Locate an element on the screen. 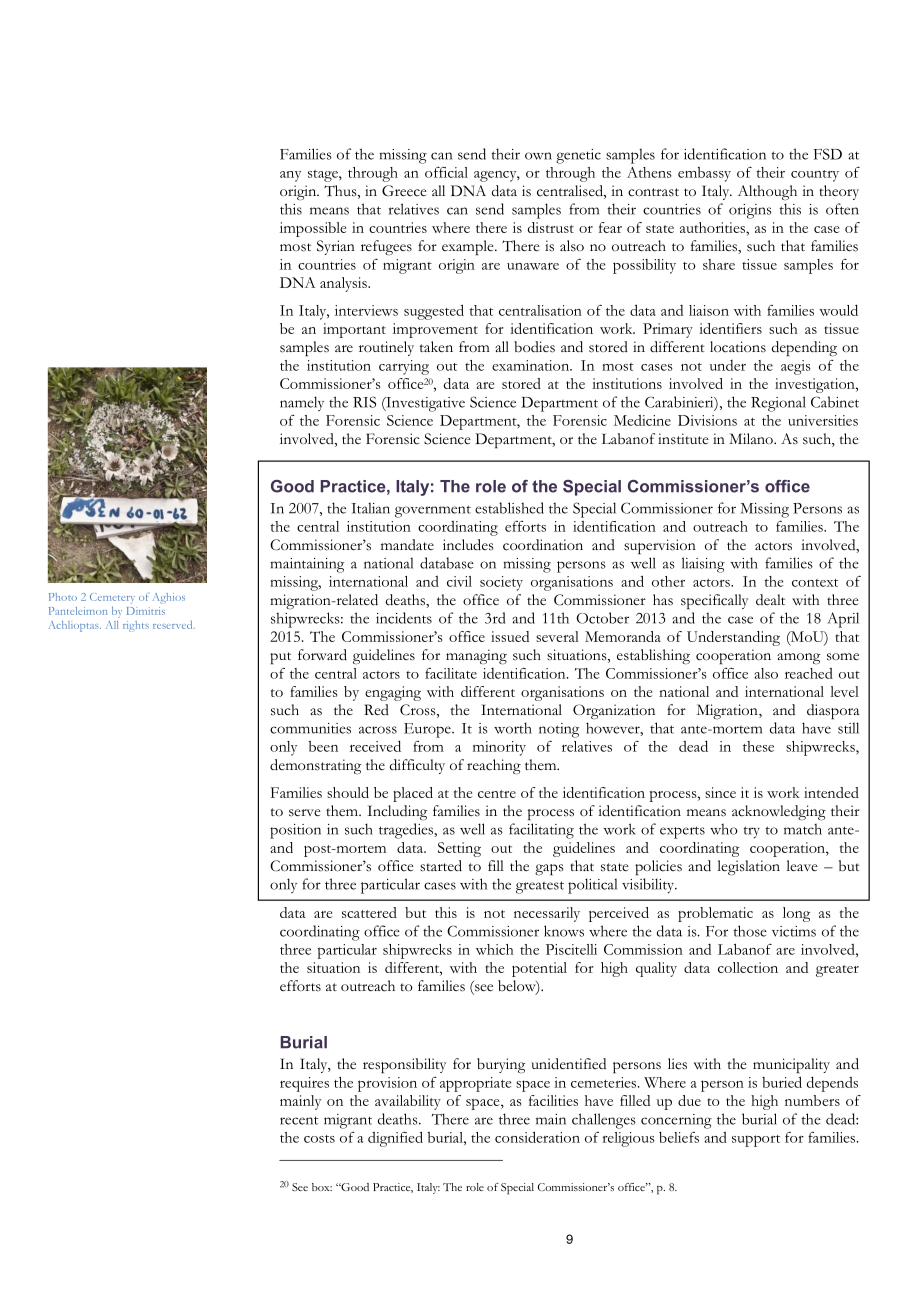 Image resolution: width=924 pixels, height=1307 pixels. acknowledging is located at coordinates (779, 813).
